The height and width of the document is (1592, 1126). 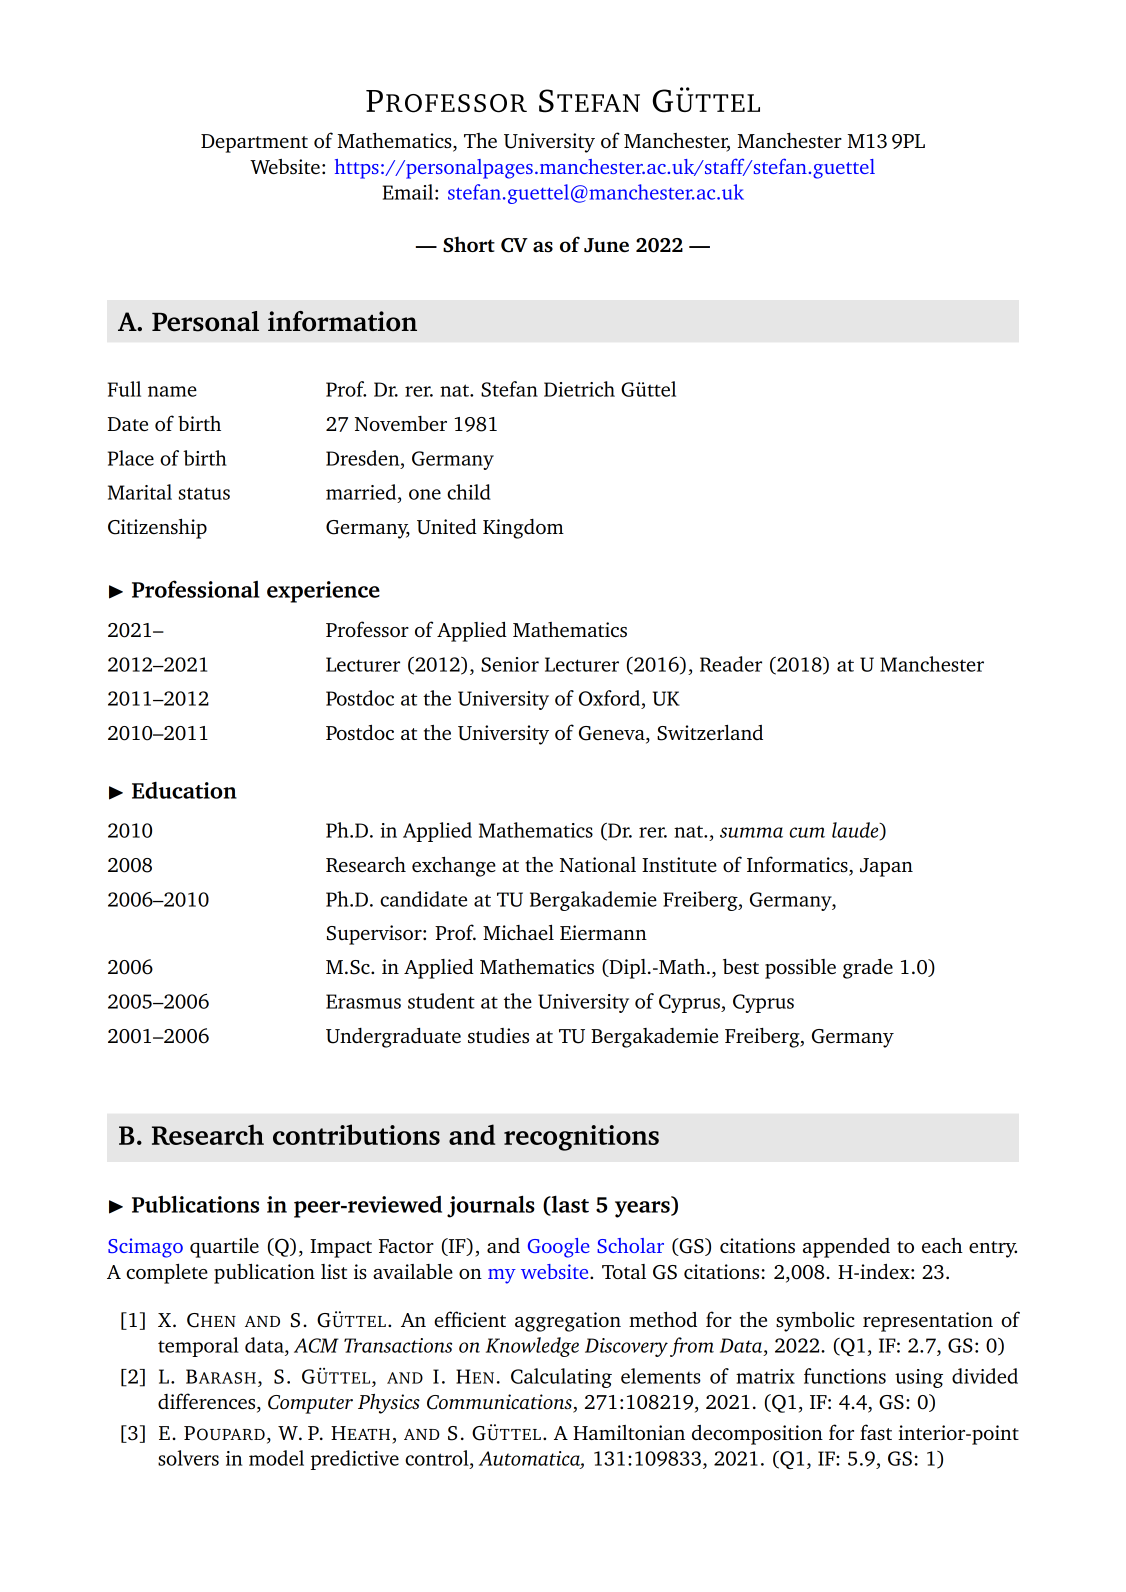 What do you see at coordinates (598, 864) in the document?
I see `National` at bounding box center [598, 864].
